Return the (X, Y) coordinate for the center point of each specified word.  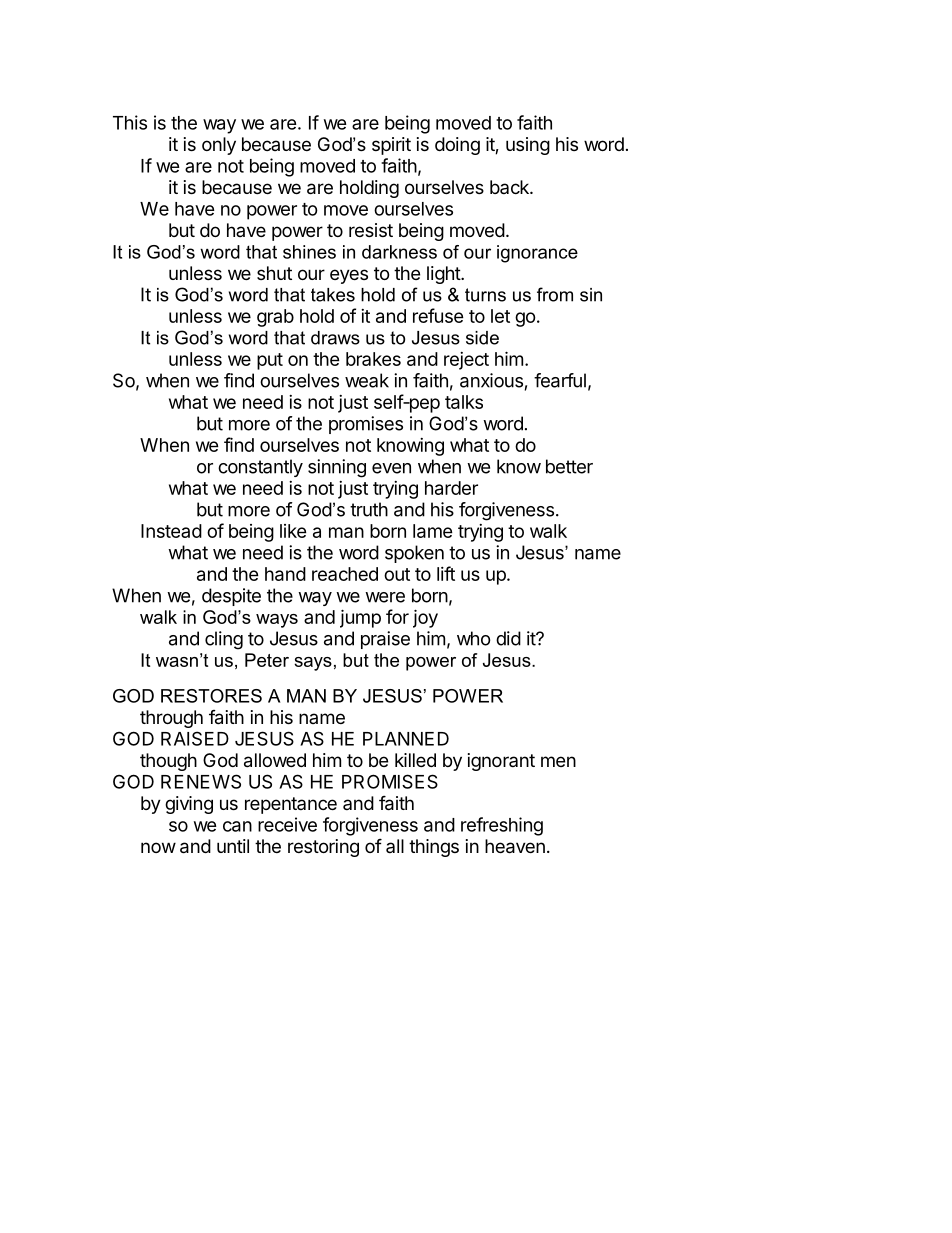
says (313, 664)
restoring (323, 848)
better (569, 466)
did (508, 638)
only (219, 146)
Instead (171, 531)
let (500, 316)
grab (275, 318)
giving (189, 805)
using (528, 146)
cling (224, 640)
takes (333, 295)
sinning (337, 468)
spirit (391, 146)
